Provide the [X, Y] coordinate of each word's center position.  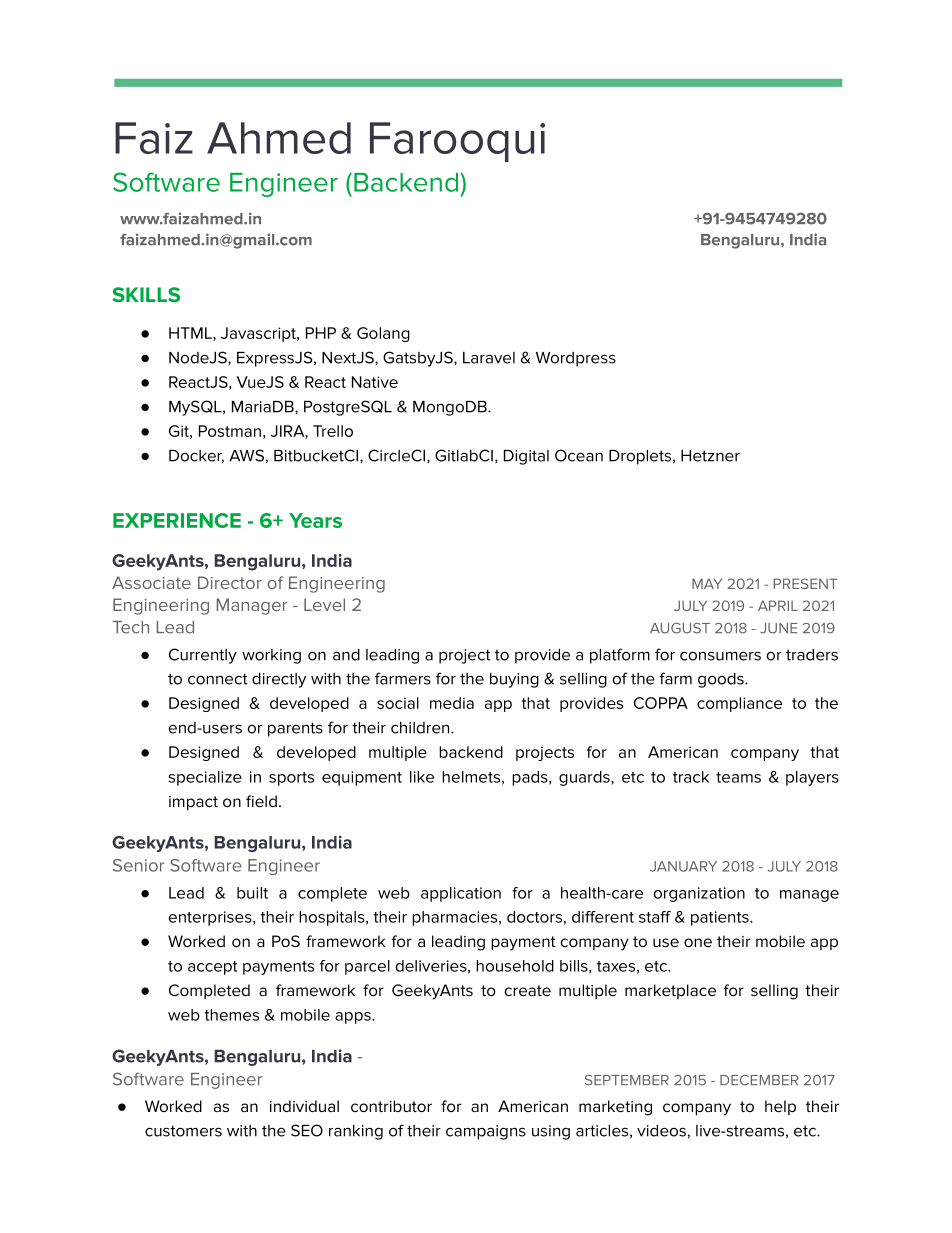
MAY [707, 583]
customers [183, 1131]
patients [721, 918]
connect [218, 679]
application [461, 894]
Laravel [489, 358]
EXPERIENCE [177, 520]
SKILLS [146, 294]
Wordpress [576, 359]
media [452, 703]
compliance [739, 704]
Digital [526, 457]
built [252, 893]
